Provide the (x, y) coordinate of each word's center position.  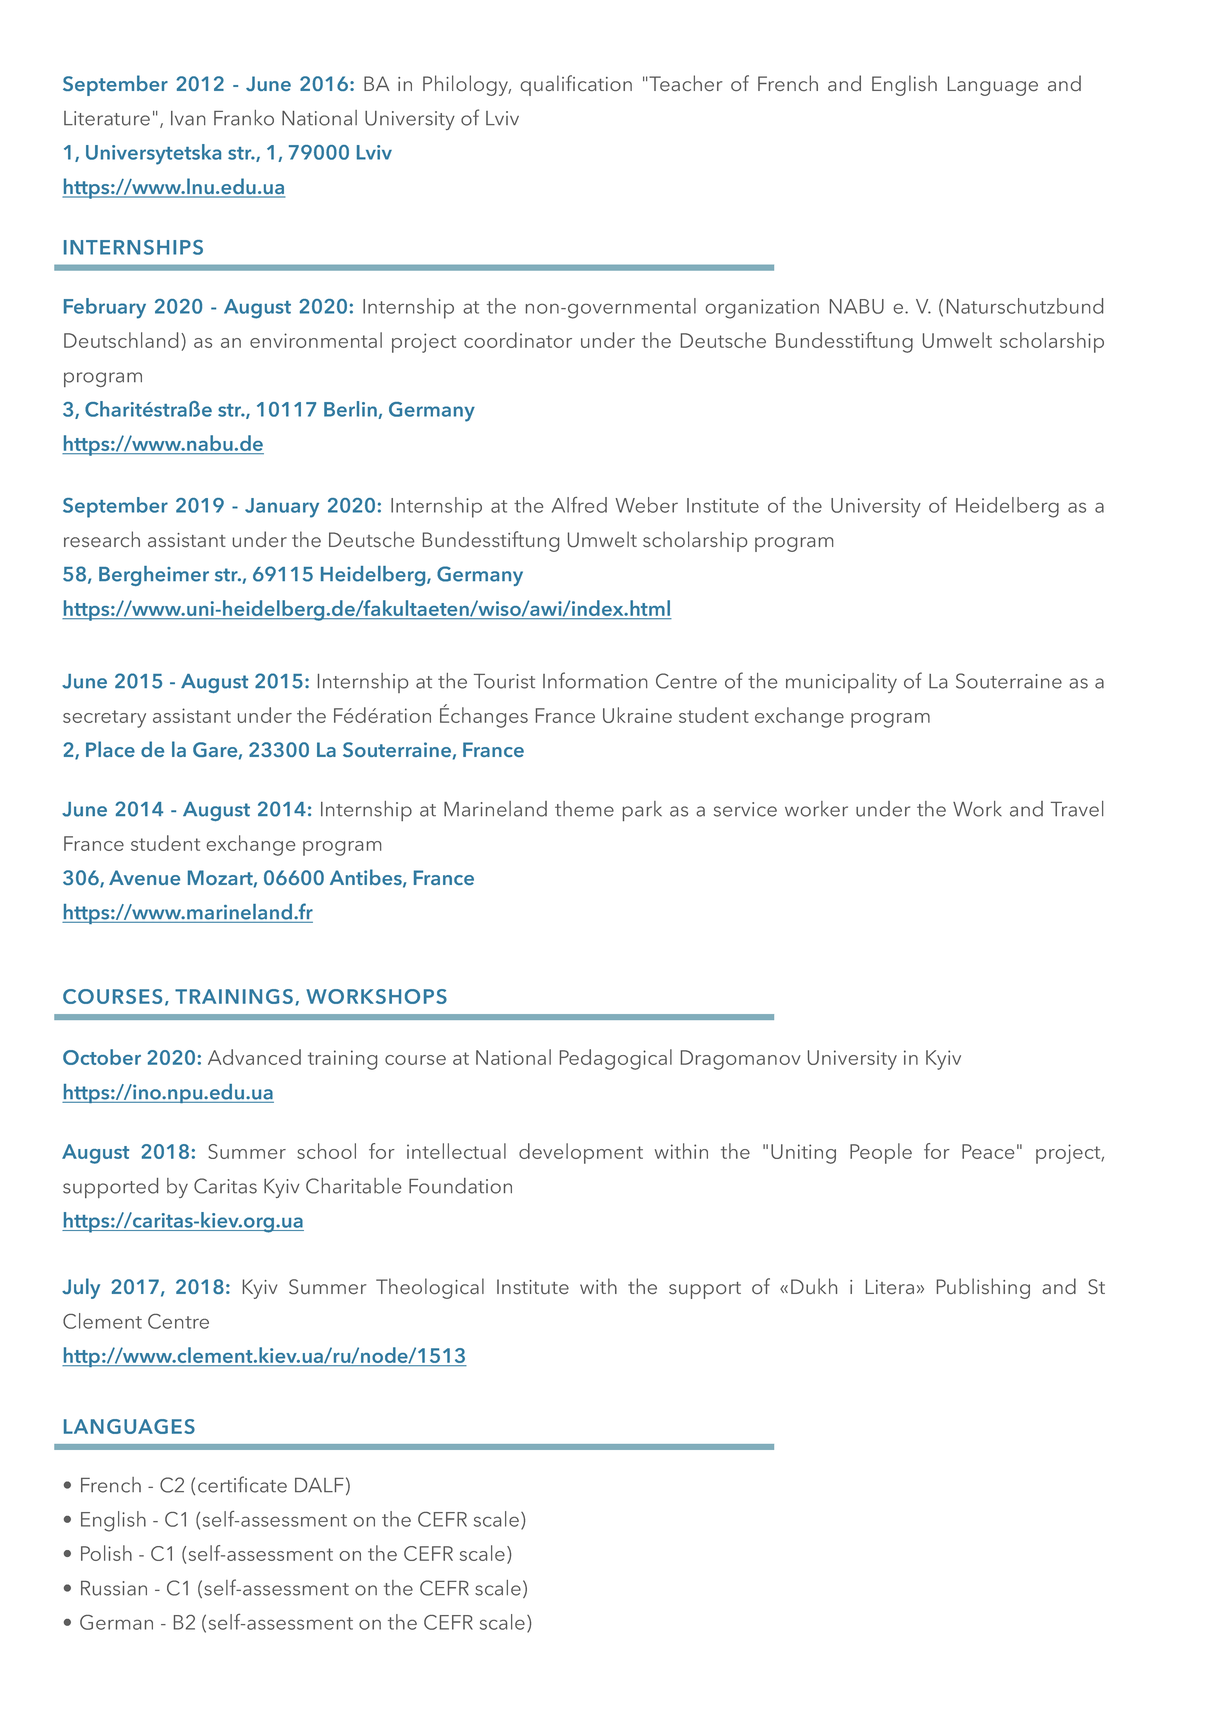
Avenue (144, 877)
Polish (106, 1553)
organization (762, 309)
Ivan (188, 118)
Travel (1077, 809)
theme (584, 809)
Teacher (685, 83)
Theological (430, 1288)
